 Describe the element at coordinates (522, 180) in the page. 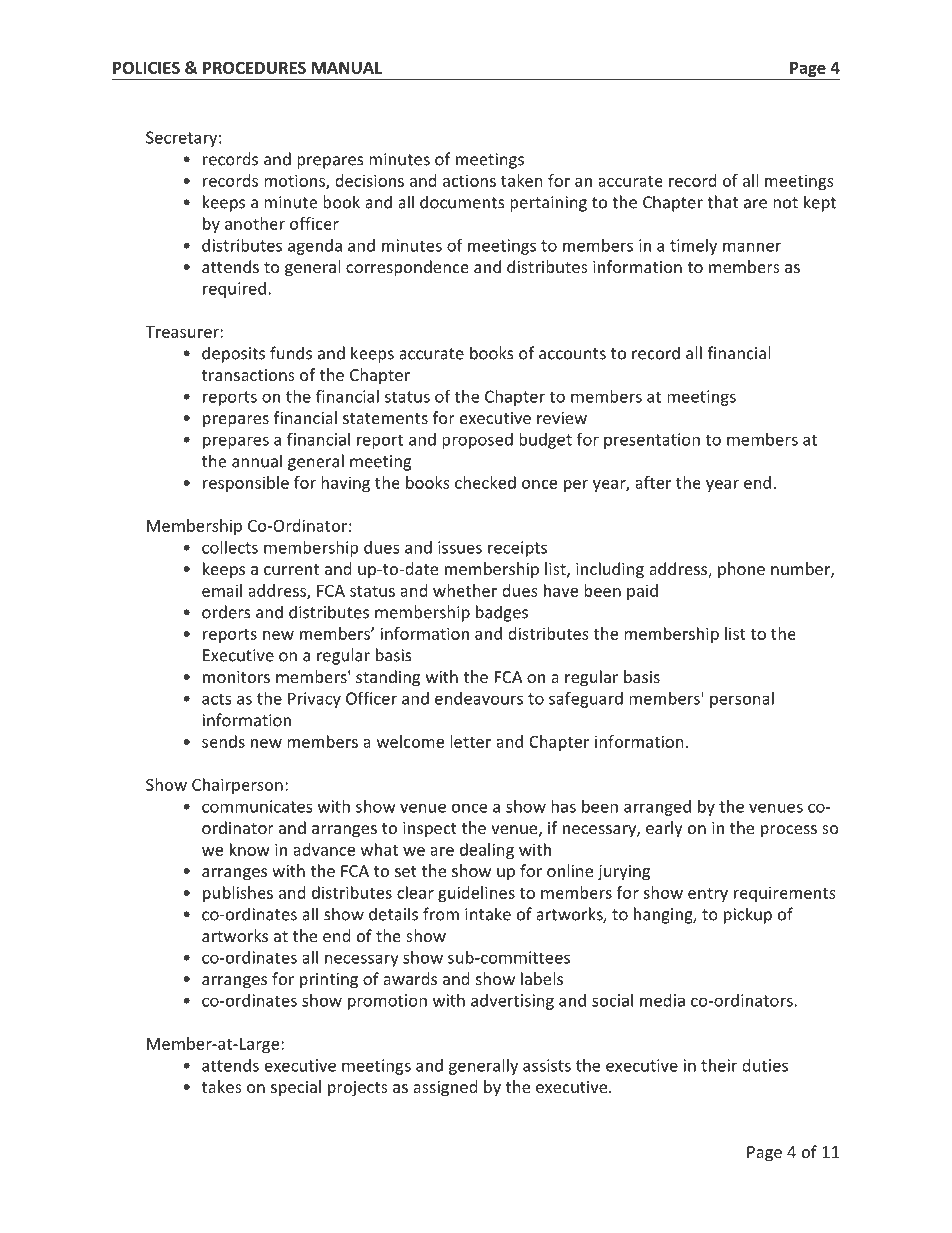

I see `taken` at that location.
